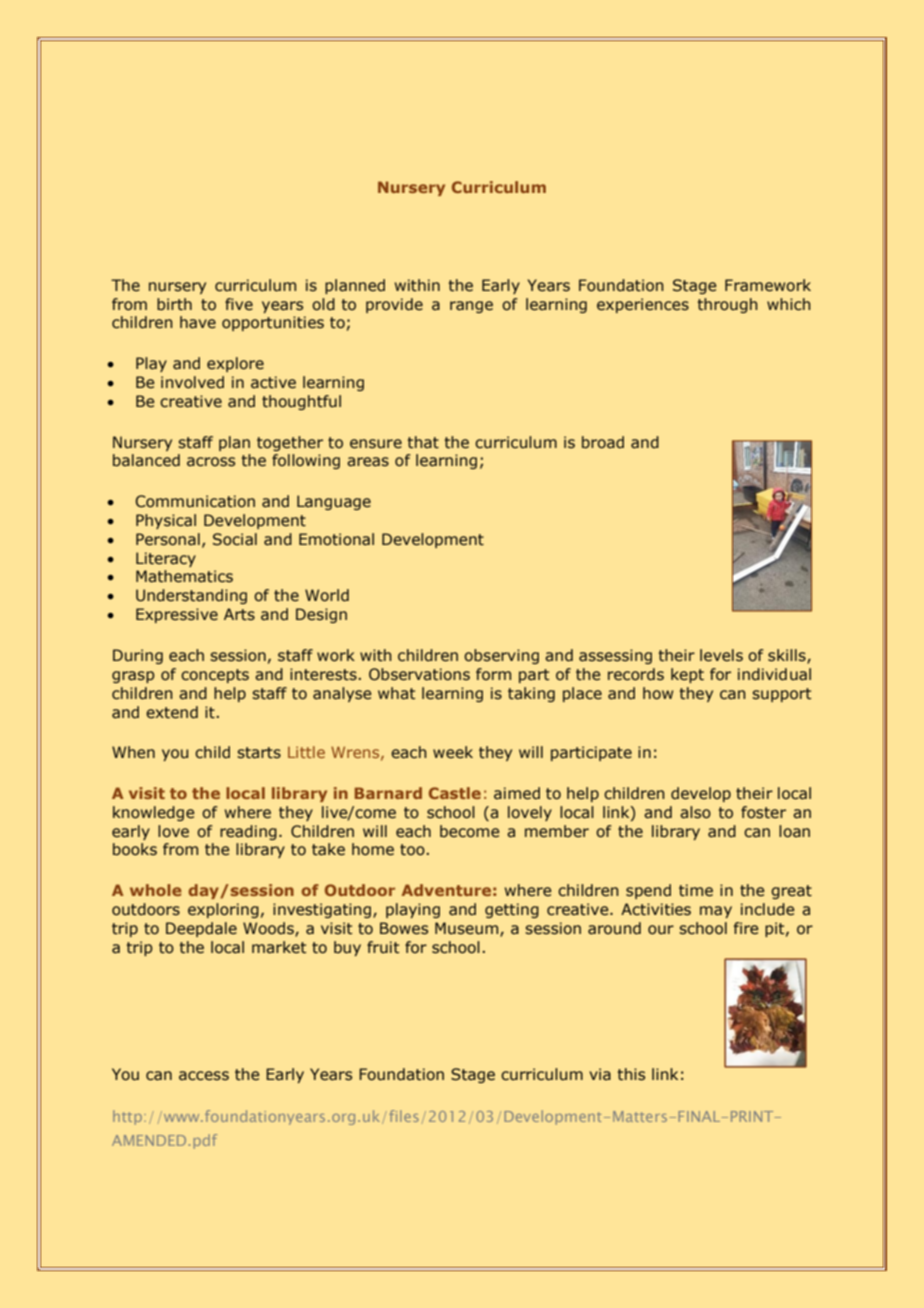  Describe the element at coordinates (631, 1074) in the document. I see `this` at that location.
